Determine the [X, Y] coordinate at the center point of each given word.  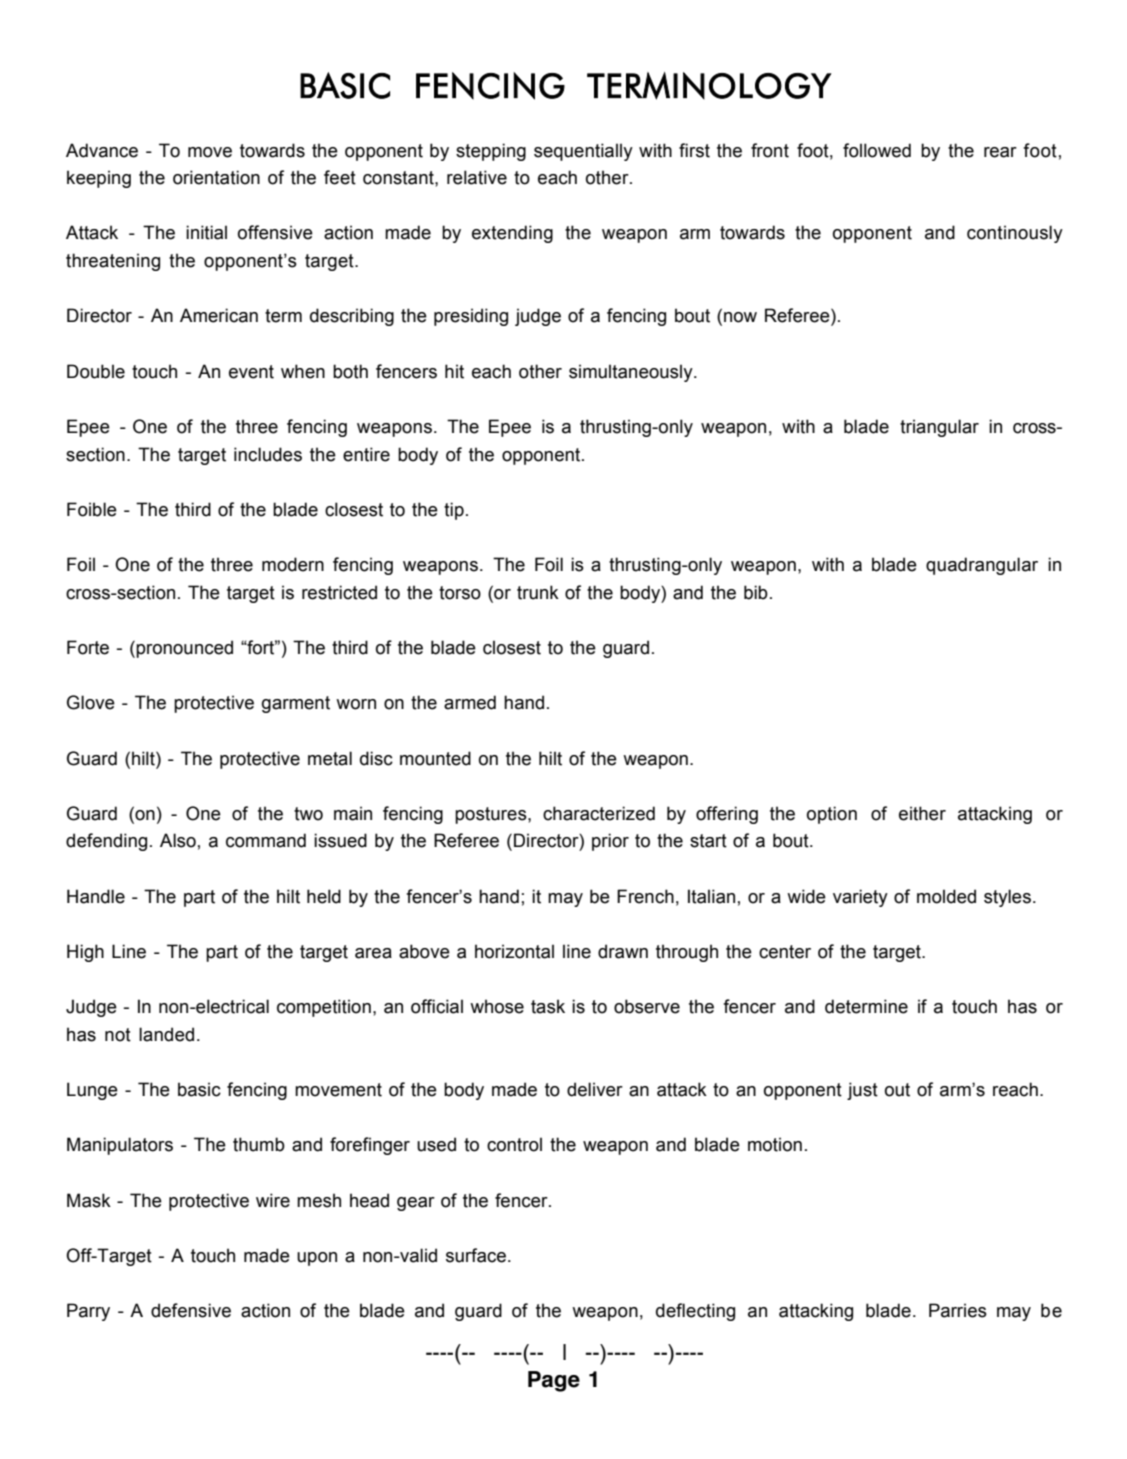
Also [178, 840]
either [922, 813]
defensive [191, 1310]
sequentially [583, 152]
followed [877, 150]
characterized [599, 813]
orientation [216, 177]
